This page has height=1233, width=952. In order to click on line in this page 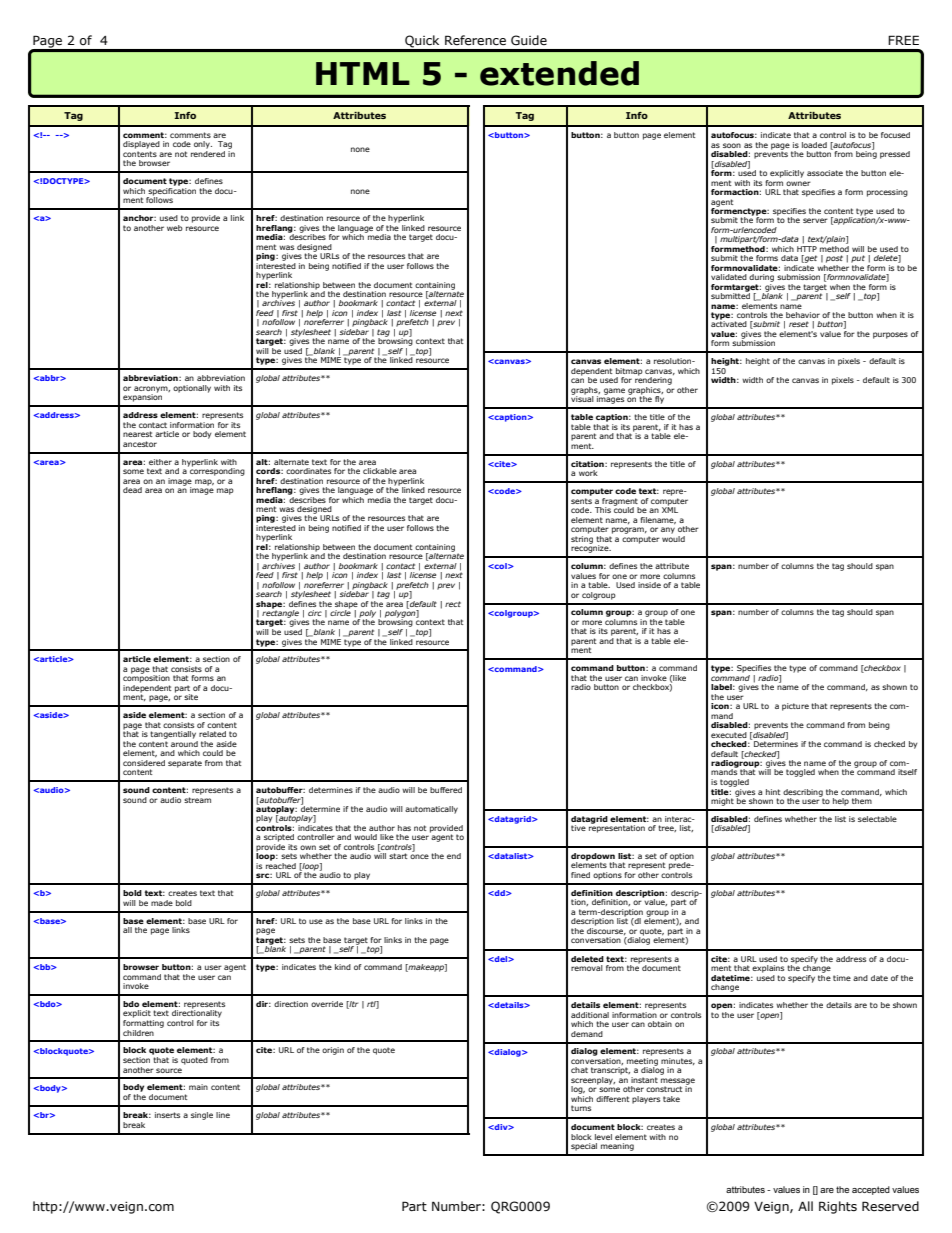, I will do `click(223, 1115)`.
